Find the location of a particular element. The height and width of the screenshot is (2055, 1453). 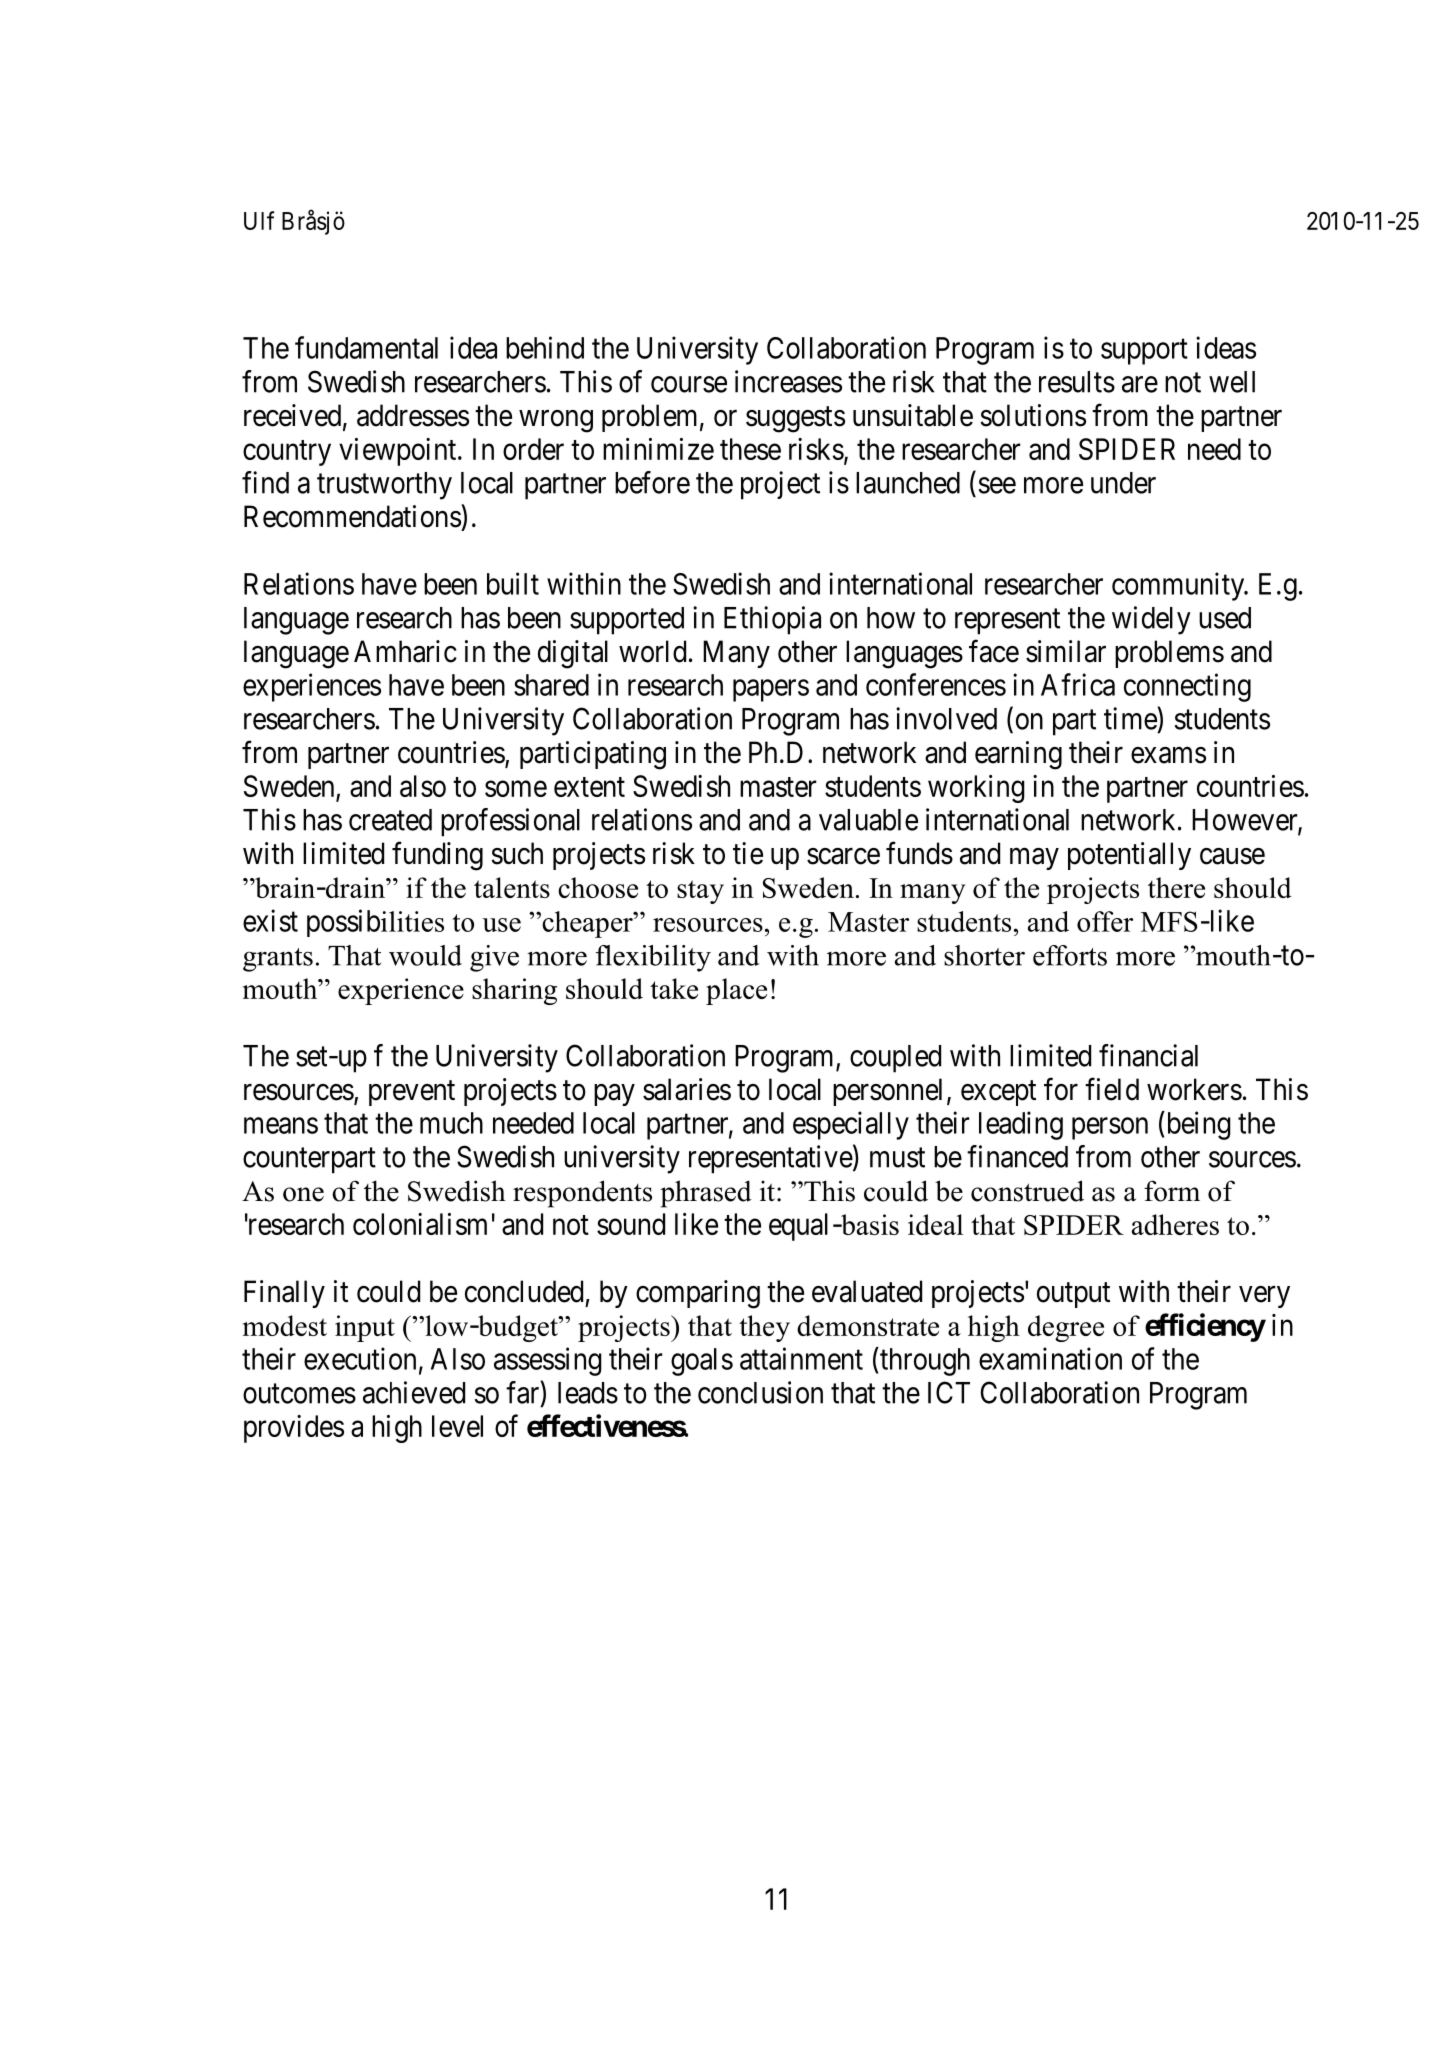

course is located at coordinates (689, 384).
